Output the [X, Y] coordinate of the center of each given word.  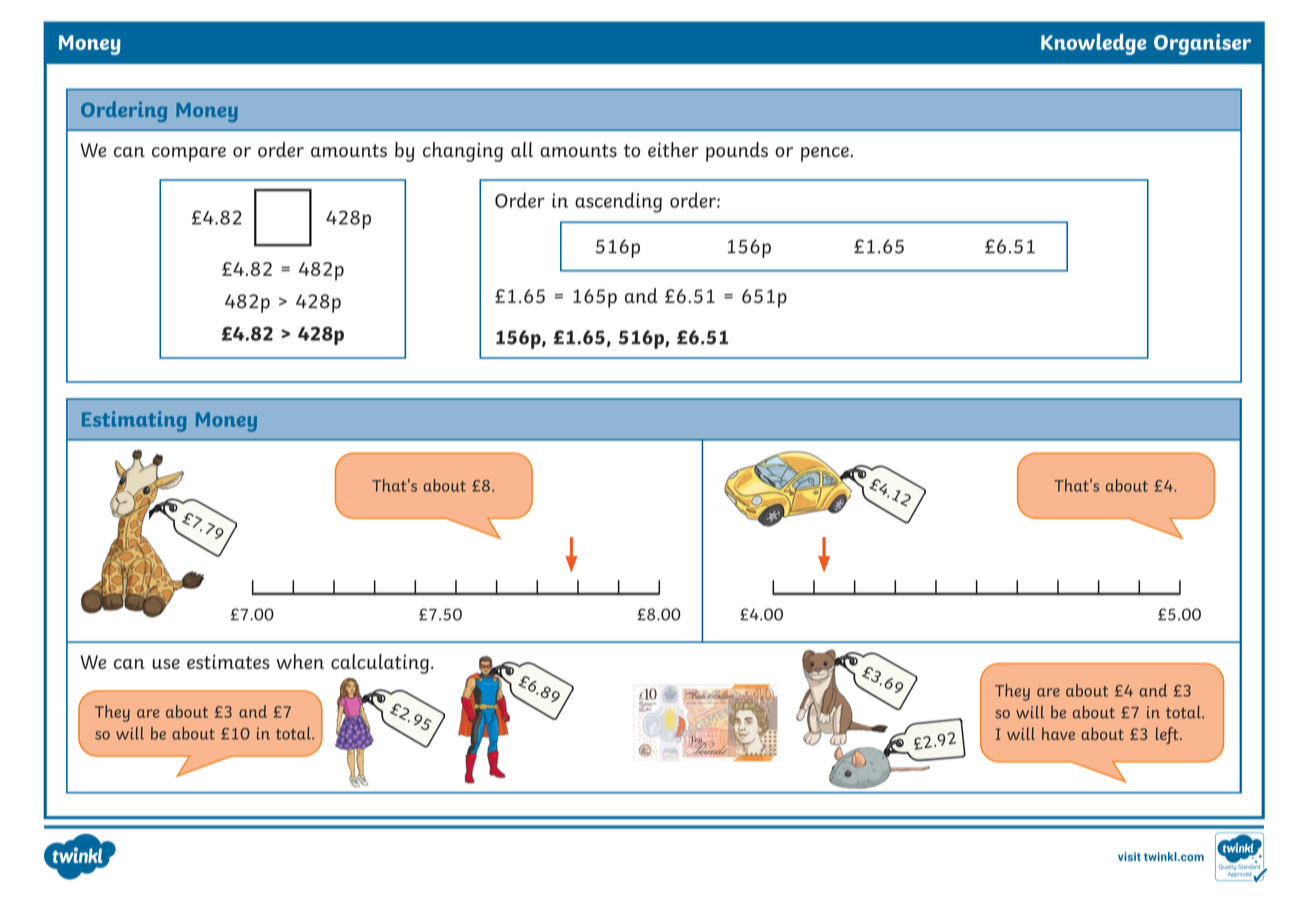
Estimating [134, 421]
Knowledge [1094, 44]
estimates [228, 661]
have [1058, 733]
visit [1129, 856]
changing [463, 152]
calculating [380, 664]
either [673, 149]
